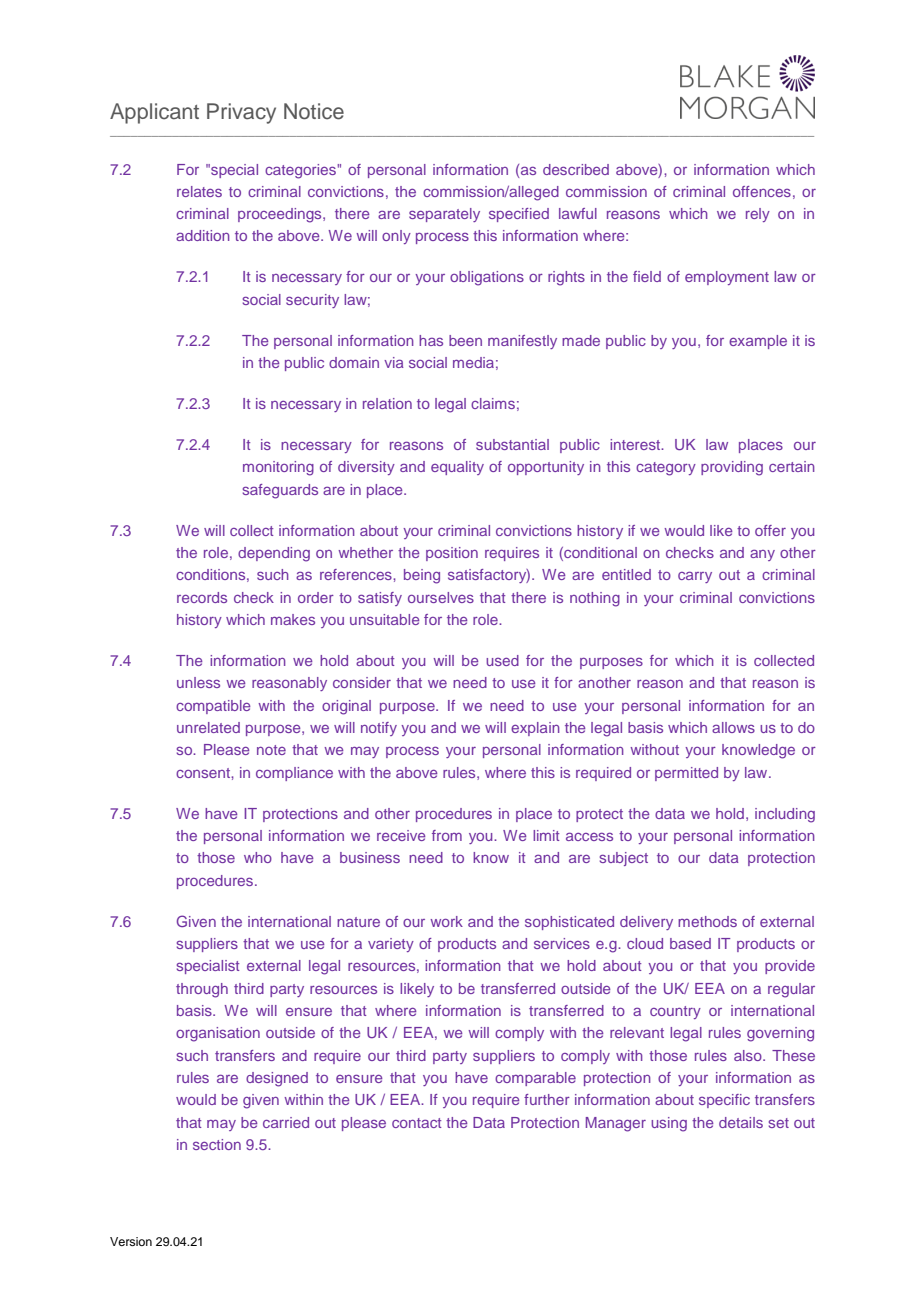 The width and height of the screenshot is (924, 1308). What do you see at coordinates (733, 727) in the screenshot?
I see `allows` at bounding box center [733, 727].
